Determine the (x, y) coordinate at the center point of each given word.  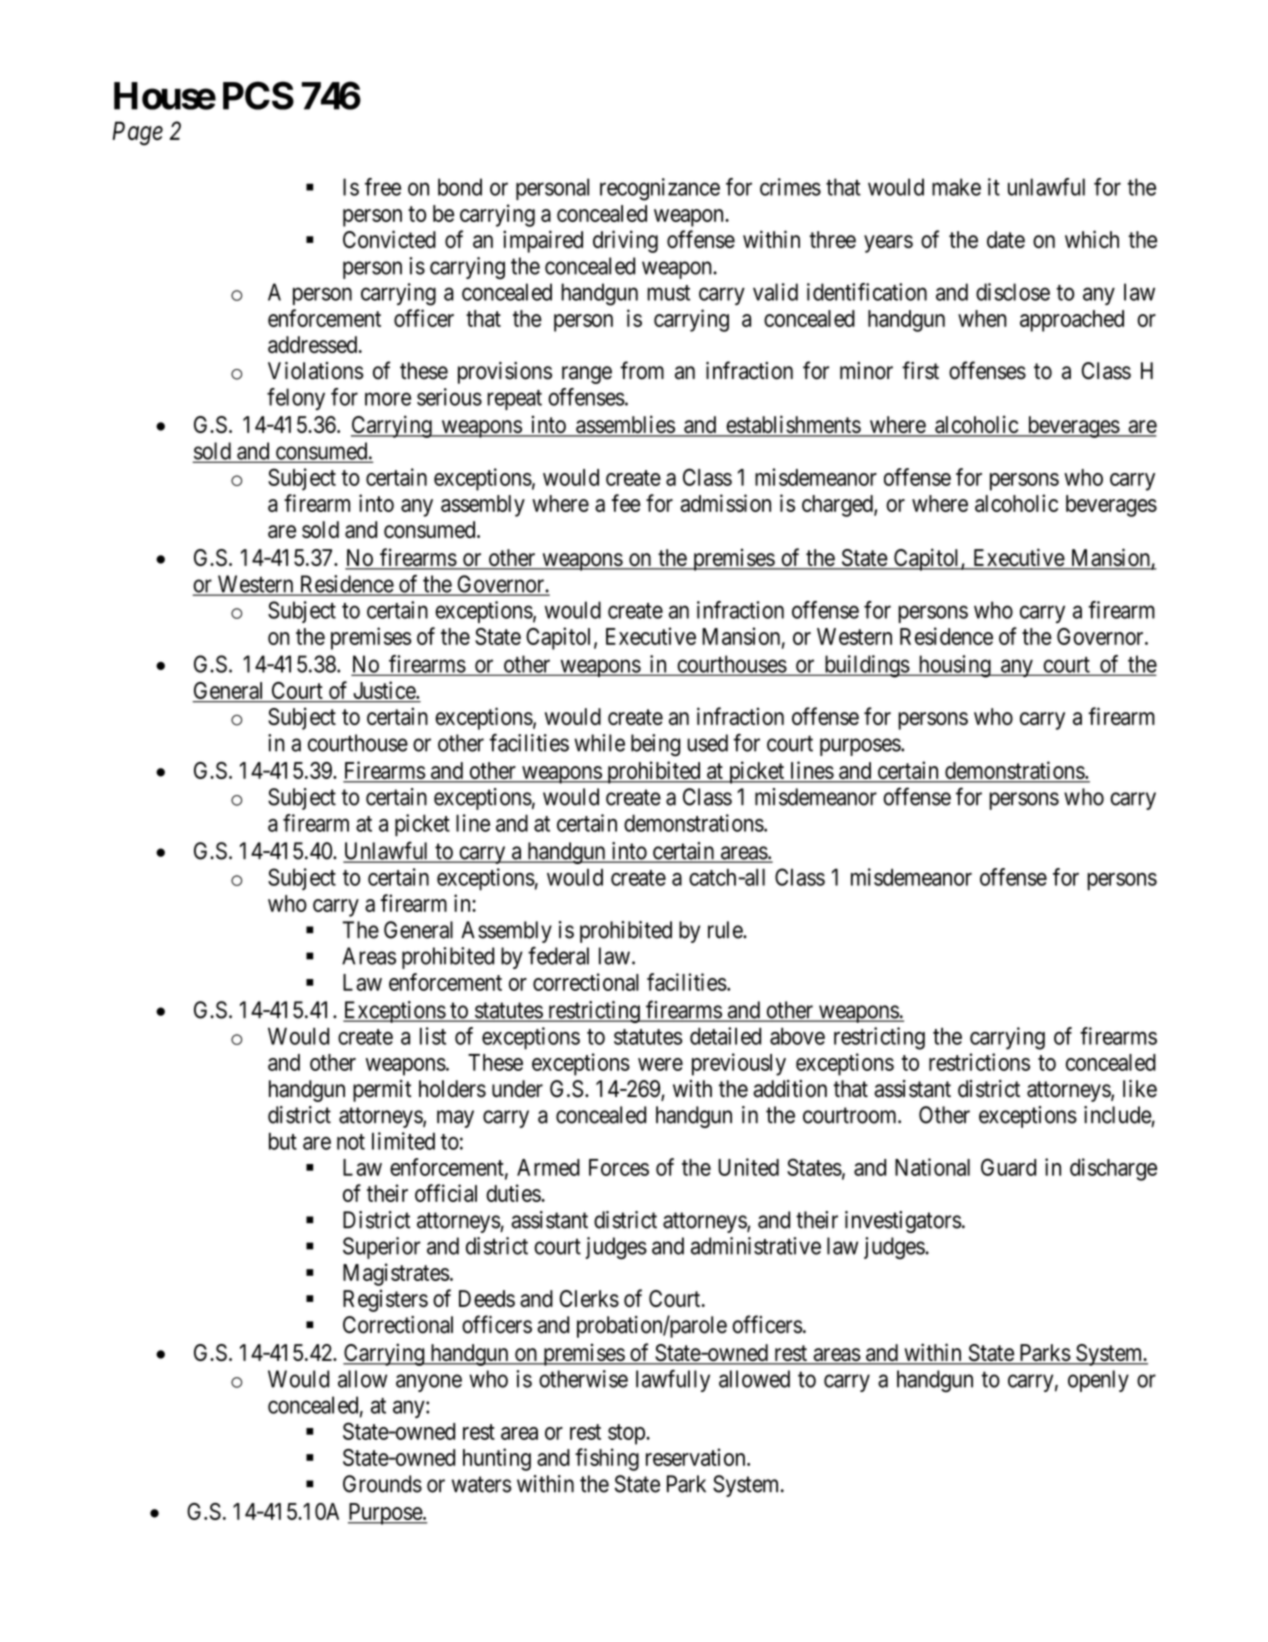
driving (625, 241)
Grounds (382, 1484)
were (660, 1064)
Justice (385, 690)
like (1140, 1089)
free (383, 187)
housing (954, 666)
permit (382, 1091)
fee (626, 503)
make (956, 187)
